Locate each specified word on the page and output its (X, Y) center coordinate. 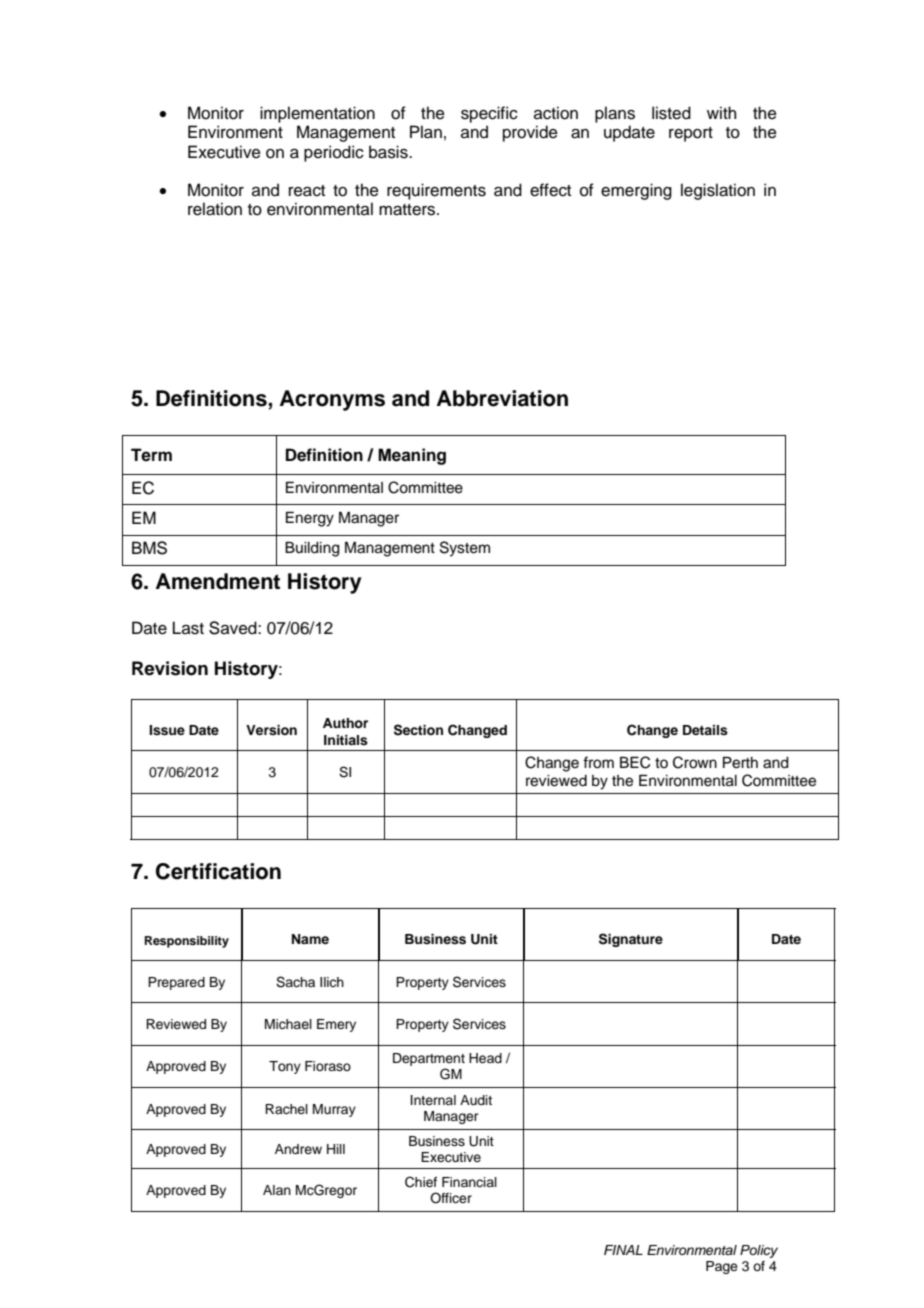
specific (489, 114)
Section (418, 730)
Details (705, 730)
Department (429, 1059)
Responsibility (187, 942)
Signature (631, 940)
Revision (170, 668)
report (691, 134)
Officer (451, 1198)
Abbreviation (502, 398)
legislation (718, 191)
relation (215, 209)
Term (151, 455)
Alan (277, 1190)
